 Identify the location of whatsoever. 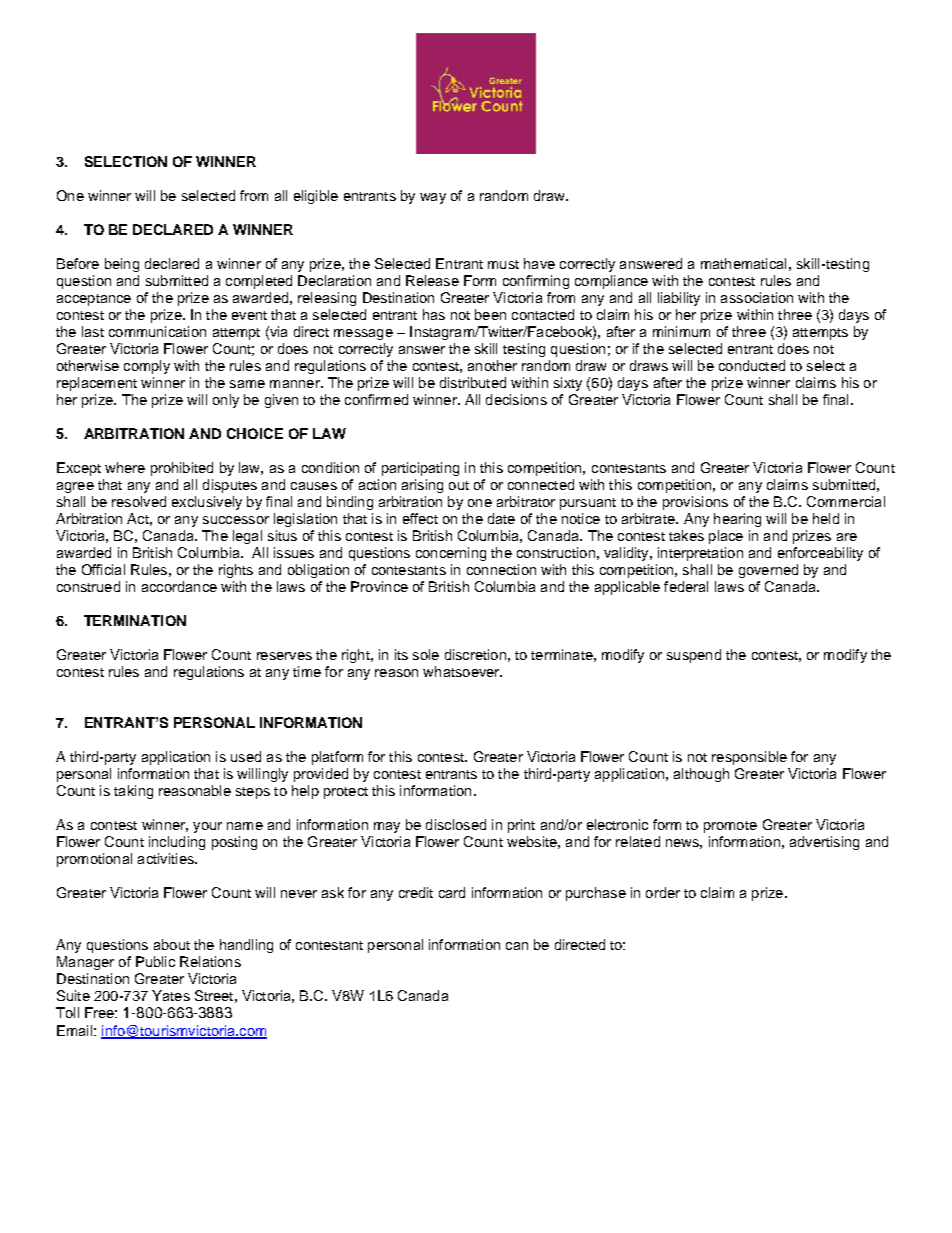
(462, 671).
